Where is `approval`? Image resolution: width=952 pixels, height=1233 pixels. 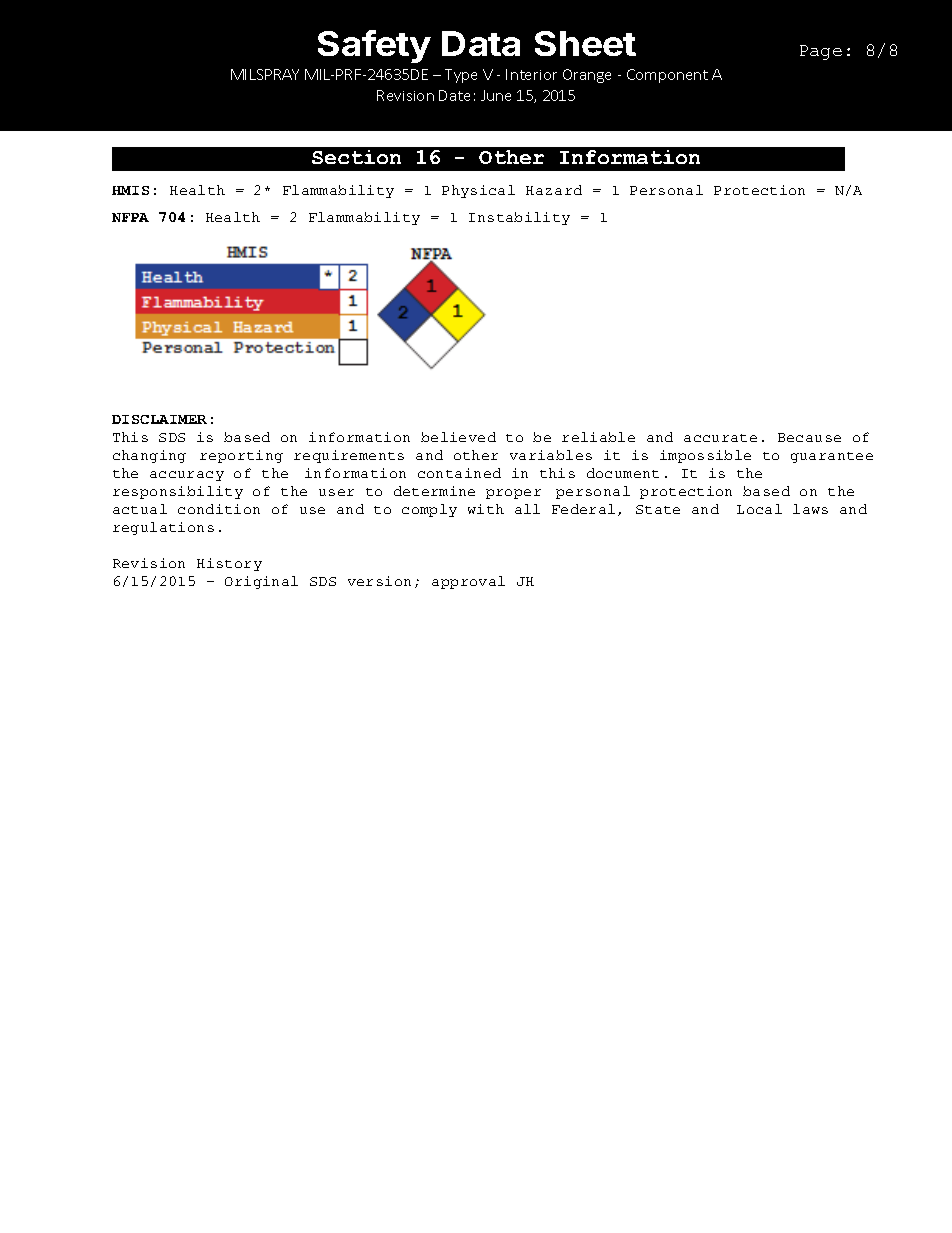 approval is located at coordinates (468, 582).
